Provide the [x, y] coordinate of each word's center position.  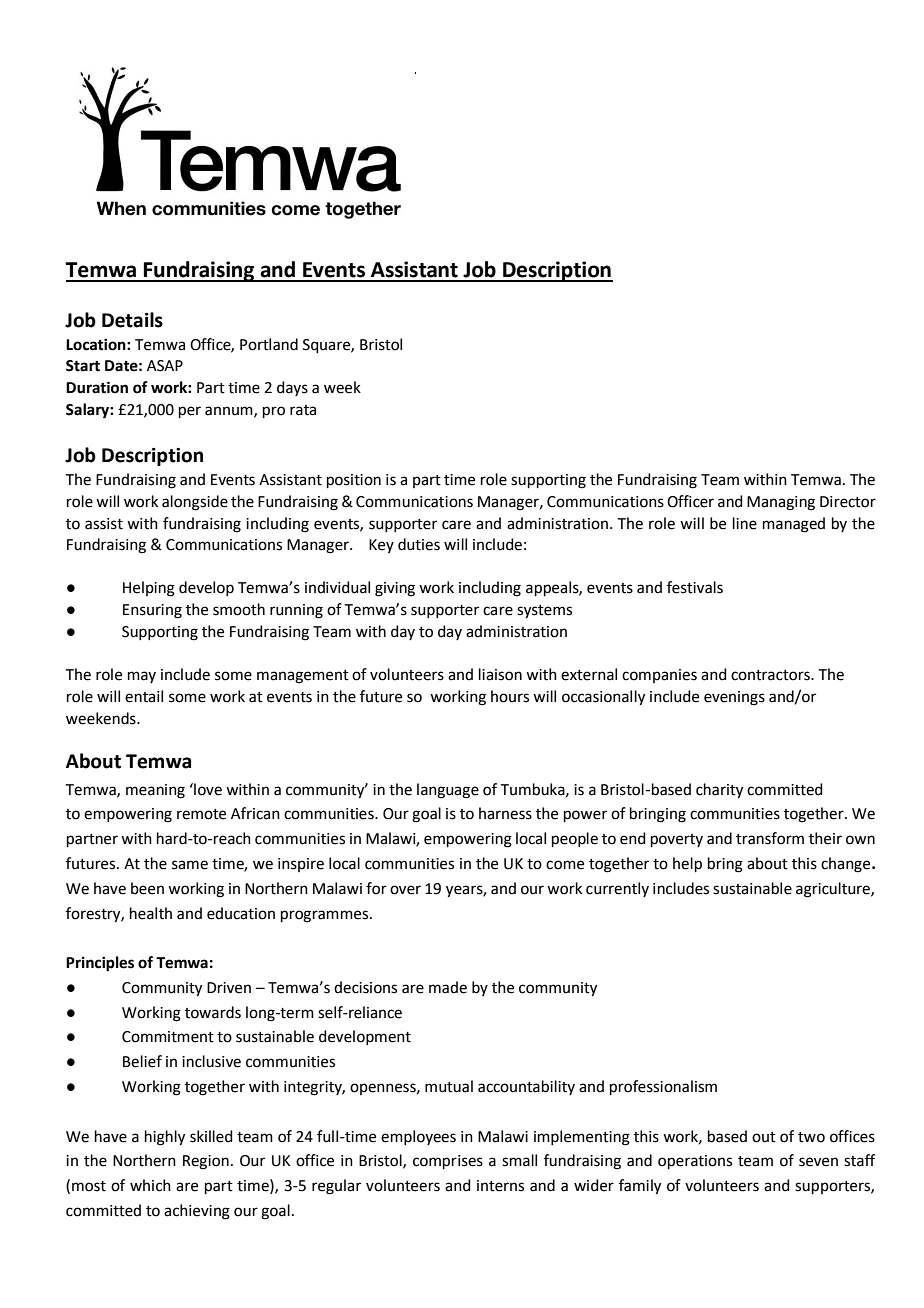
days [292, 388]
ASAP [165, 366]
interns [500, 1186]
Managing [781, 503]
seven [818, 1162]
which [150, 1185]
